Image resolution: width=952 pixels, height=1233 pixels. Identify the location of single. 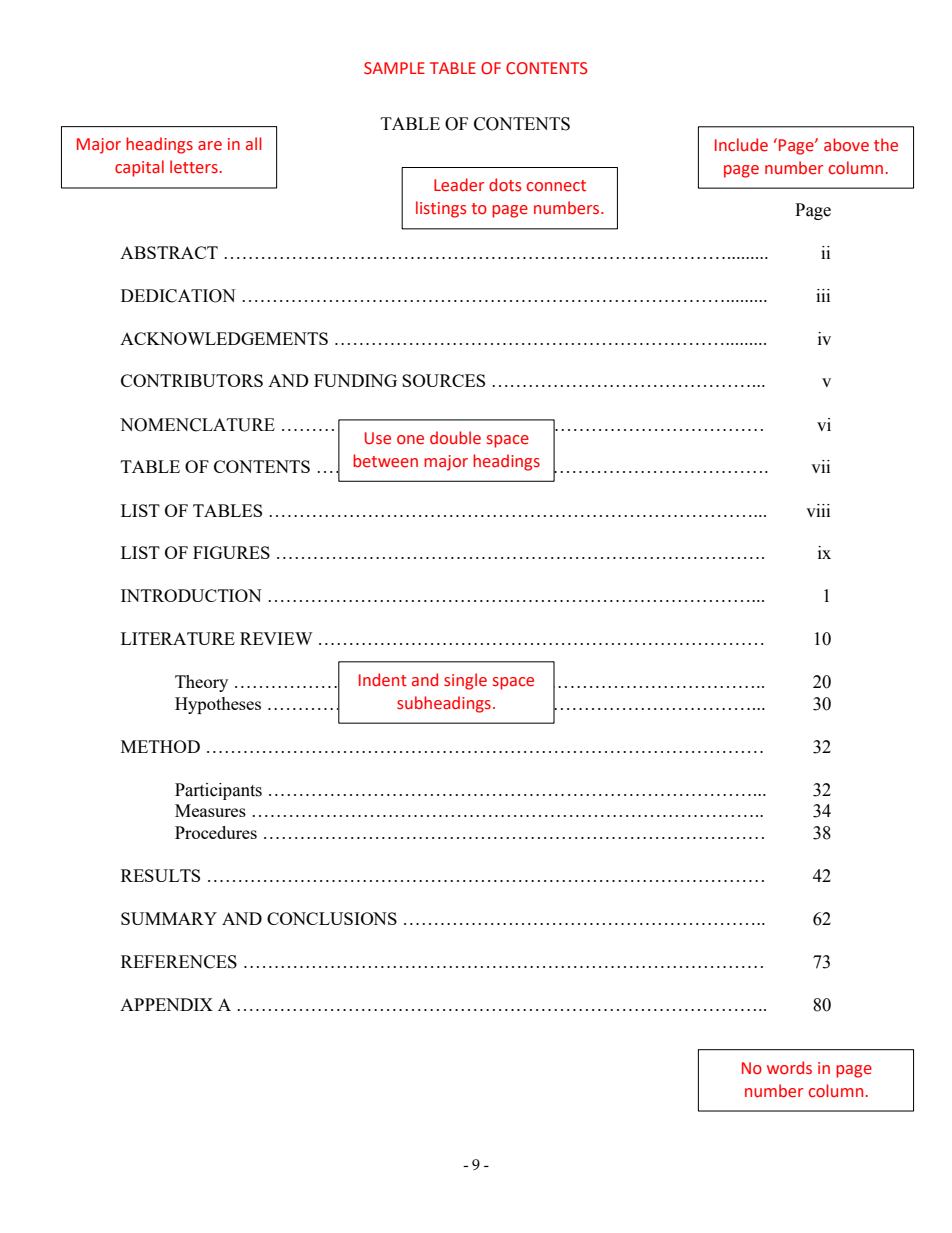
(465, 681).
